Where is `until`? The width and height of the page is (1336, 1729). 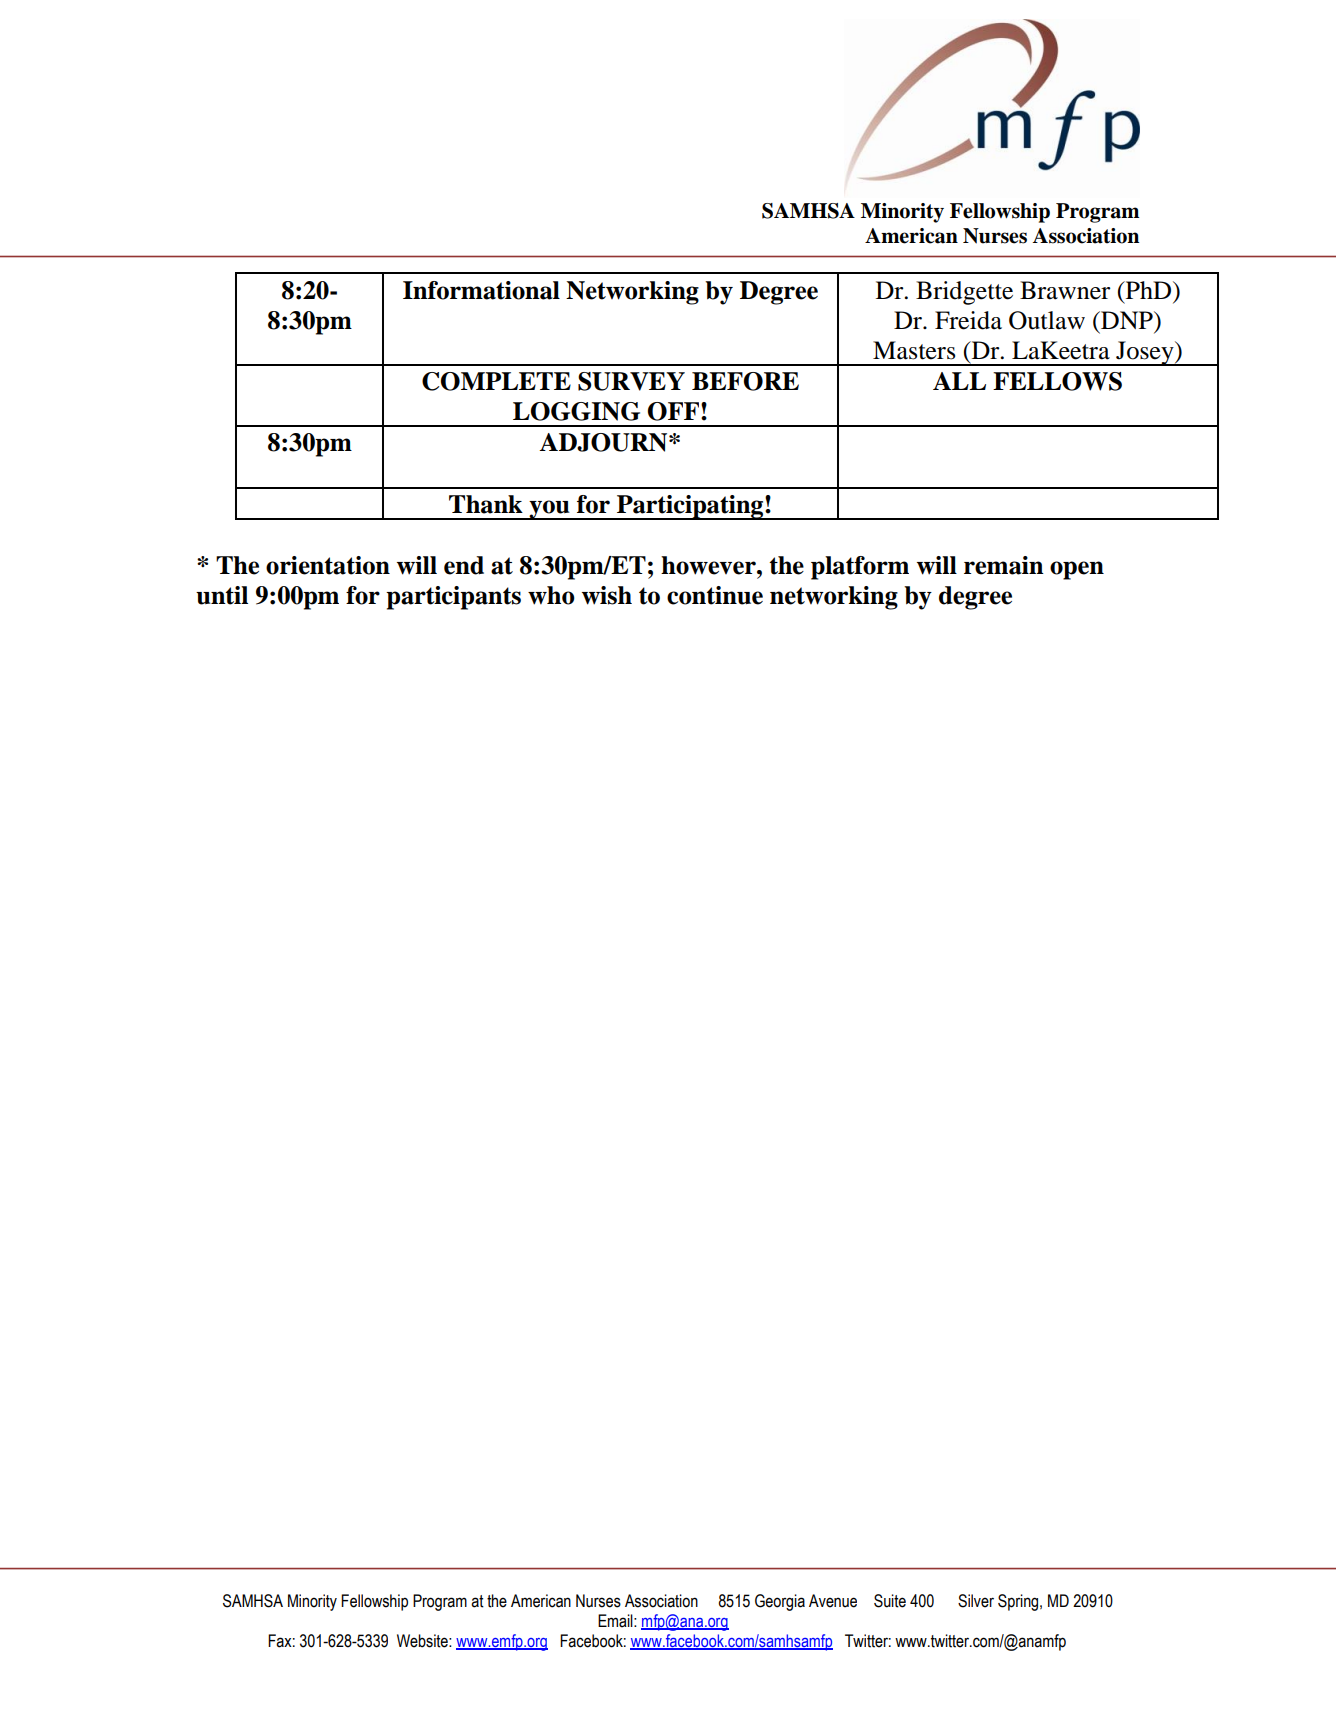
until is located at coordinates (222, 595).
